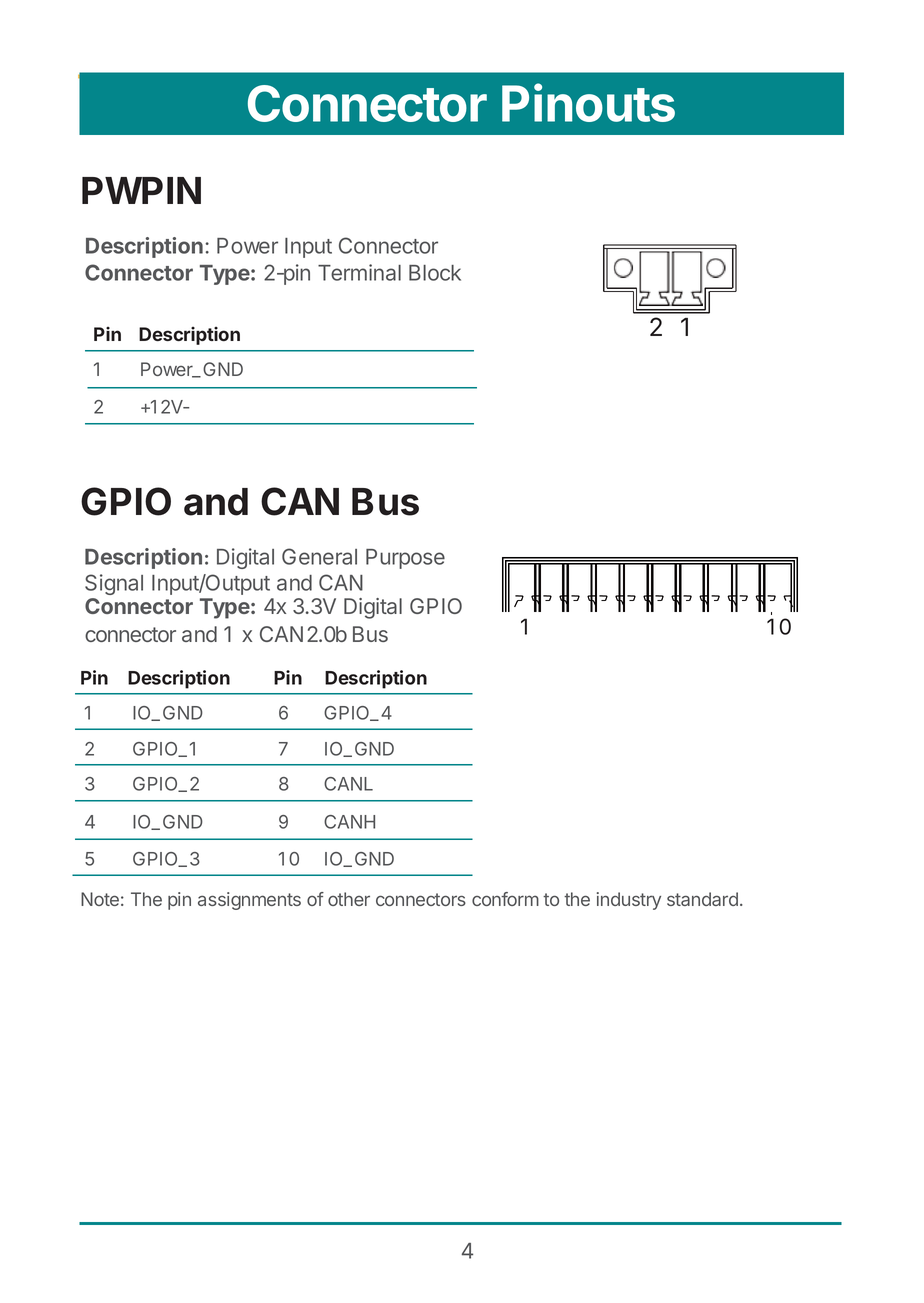 The height and width of the image is (1303, 924). Describe the element at coordinates (629, 901) in the image. I see `industry` at that location.
